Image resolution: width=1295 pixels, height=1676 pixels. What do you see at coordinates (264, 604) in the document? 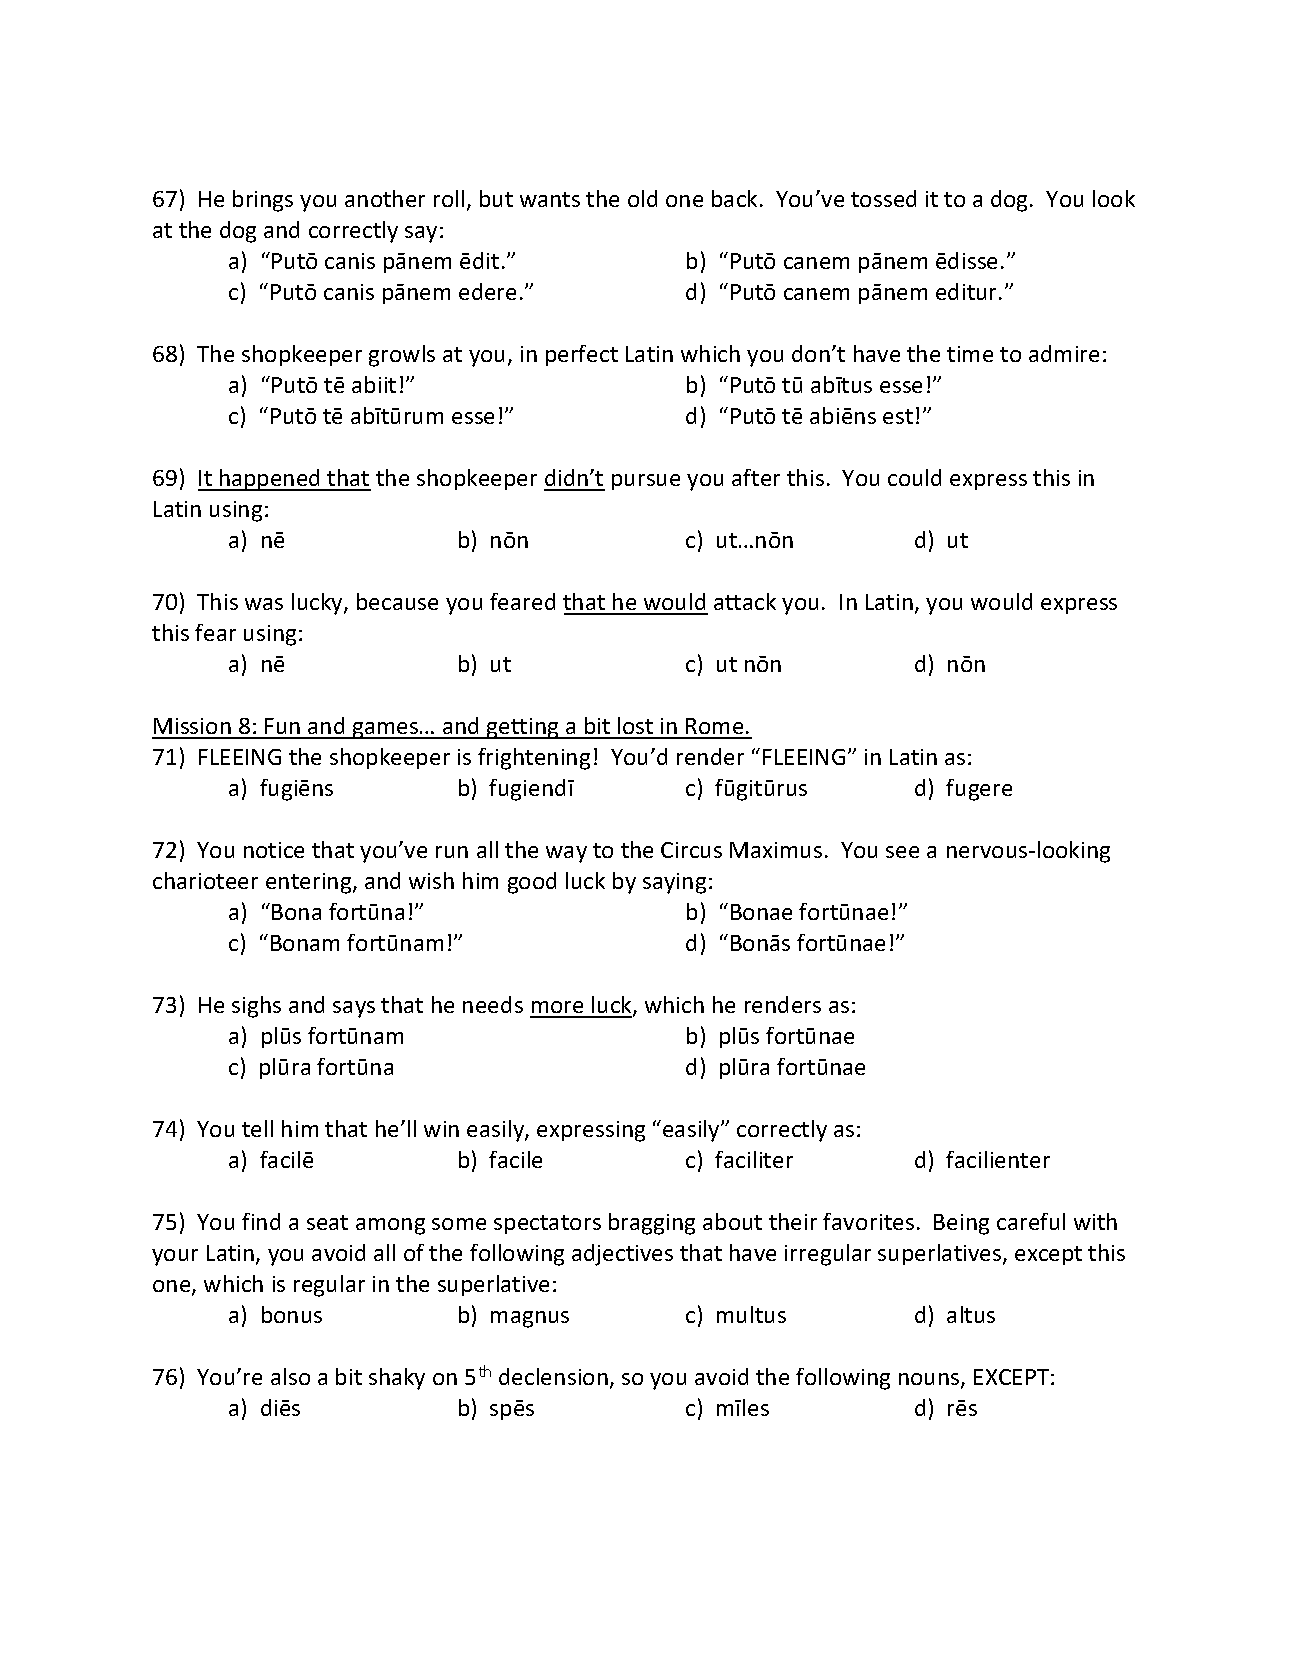
I see `was` at bounding box center [264, 604].
